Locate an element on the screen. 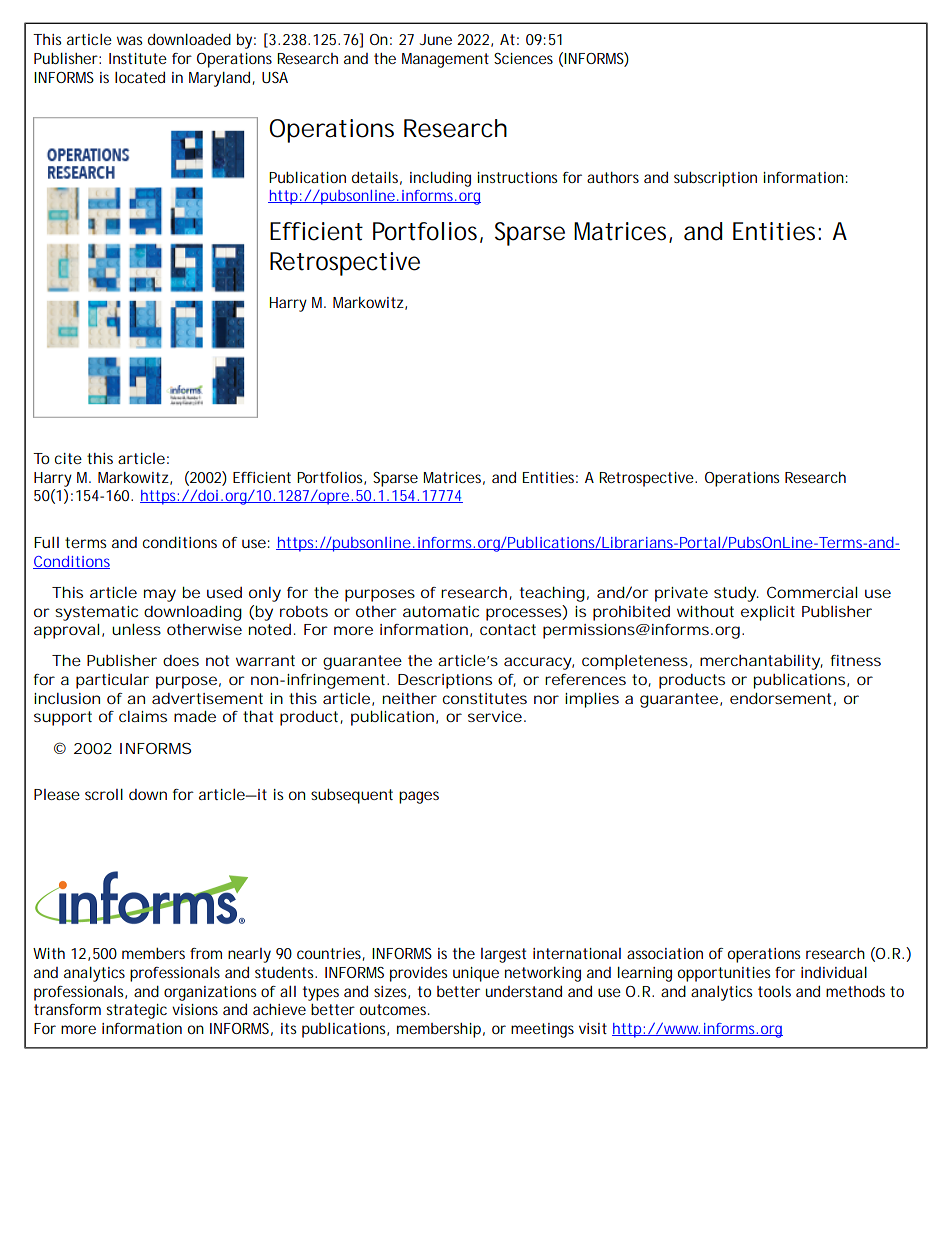  Full is located at coordinates (46, 542).
